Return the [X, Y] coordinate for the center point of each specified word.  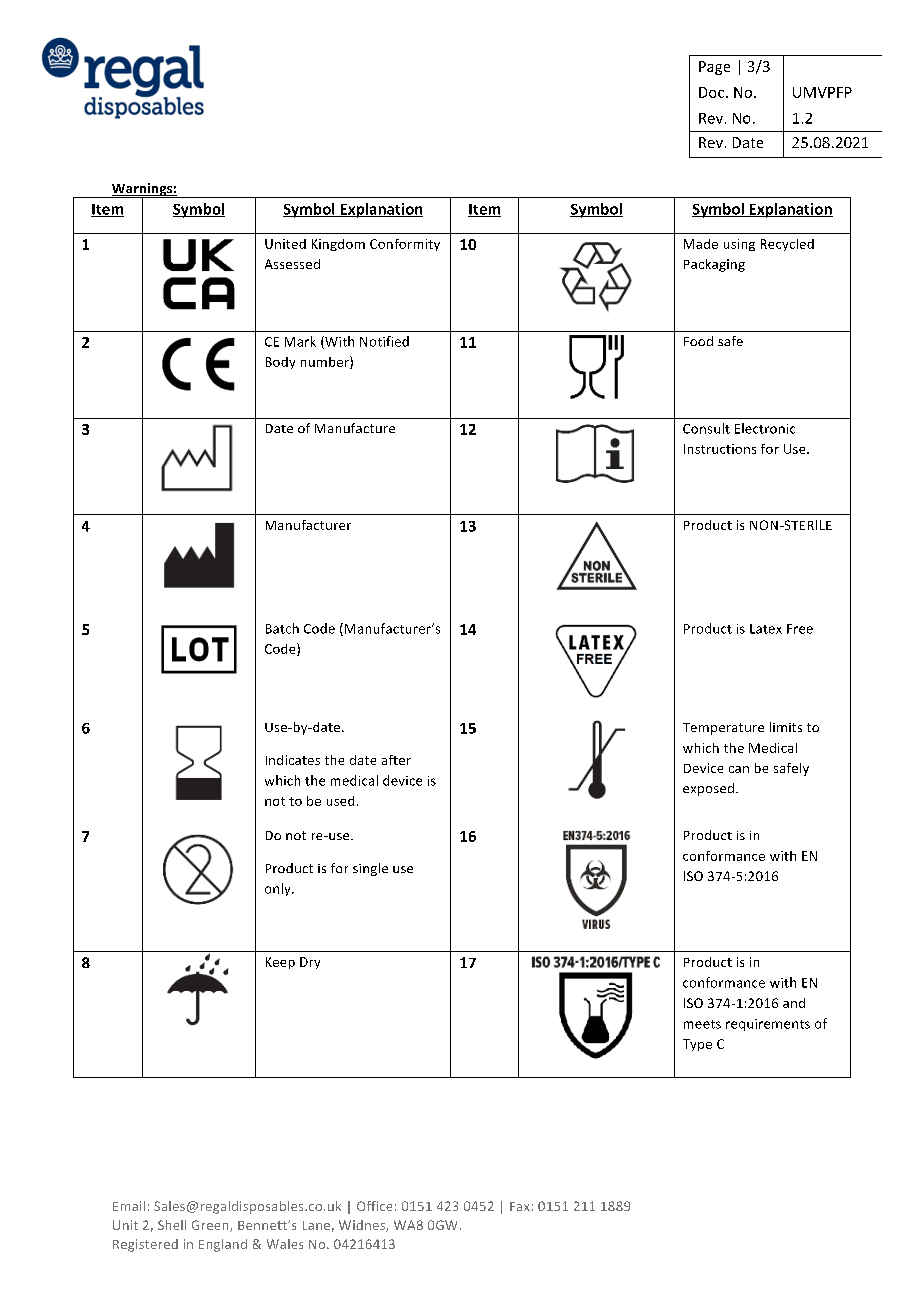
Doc [713, 92]
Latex [766, 629]
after [396, 760]
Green [211, 1226]
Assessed [292, 264]
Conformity [405, 245]
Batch [282, 628]
